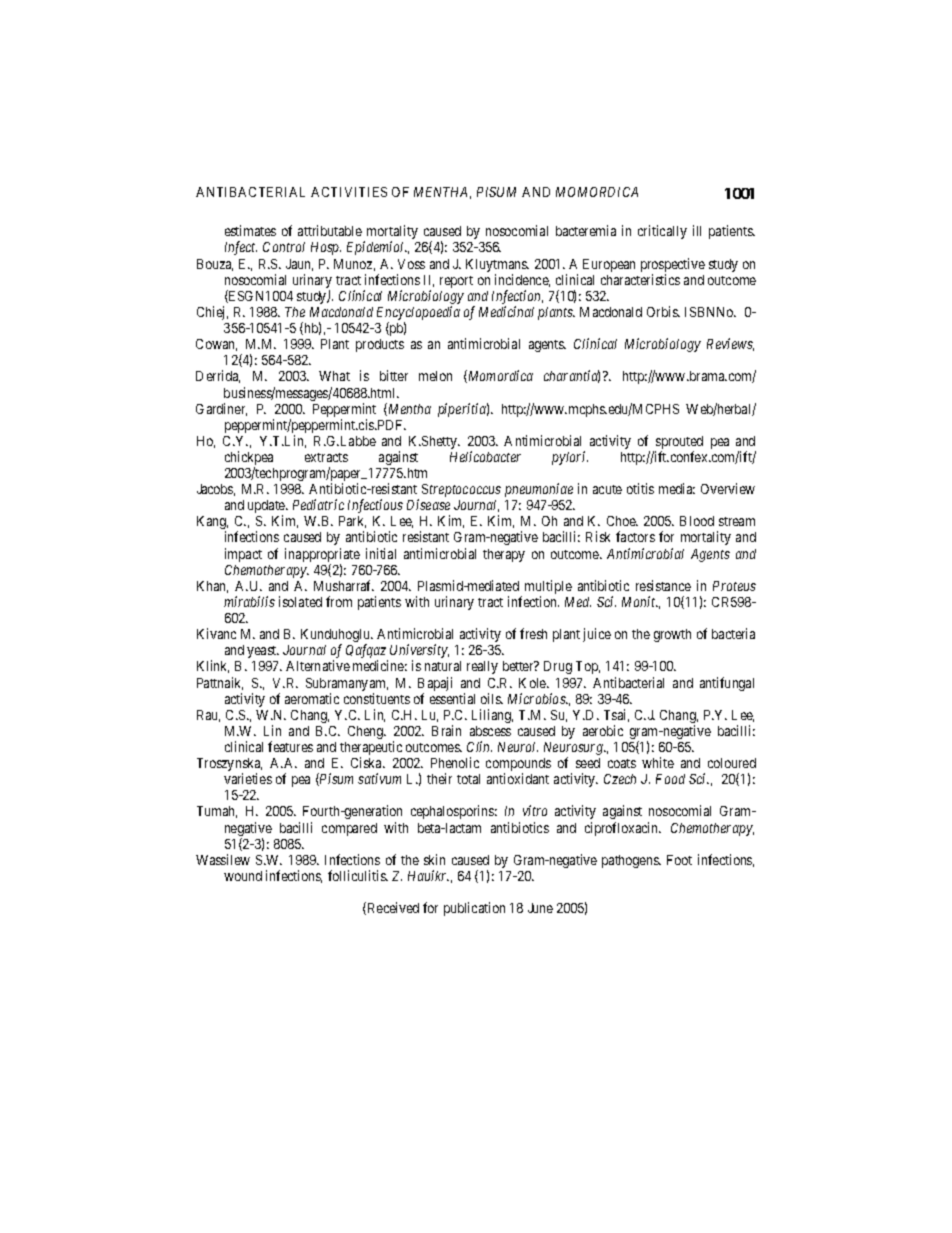 The width and height of the screenshot is (952, 1233). Describe the element at coordinates (697, 521) in the screenshot. I see `Blood` at that location.
